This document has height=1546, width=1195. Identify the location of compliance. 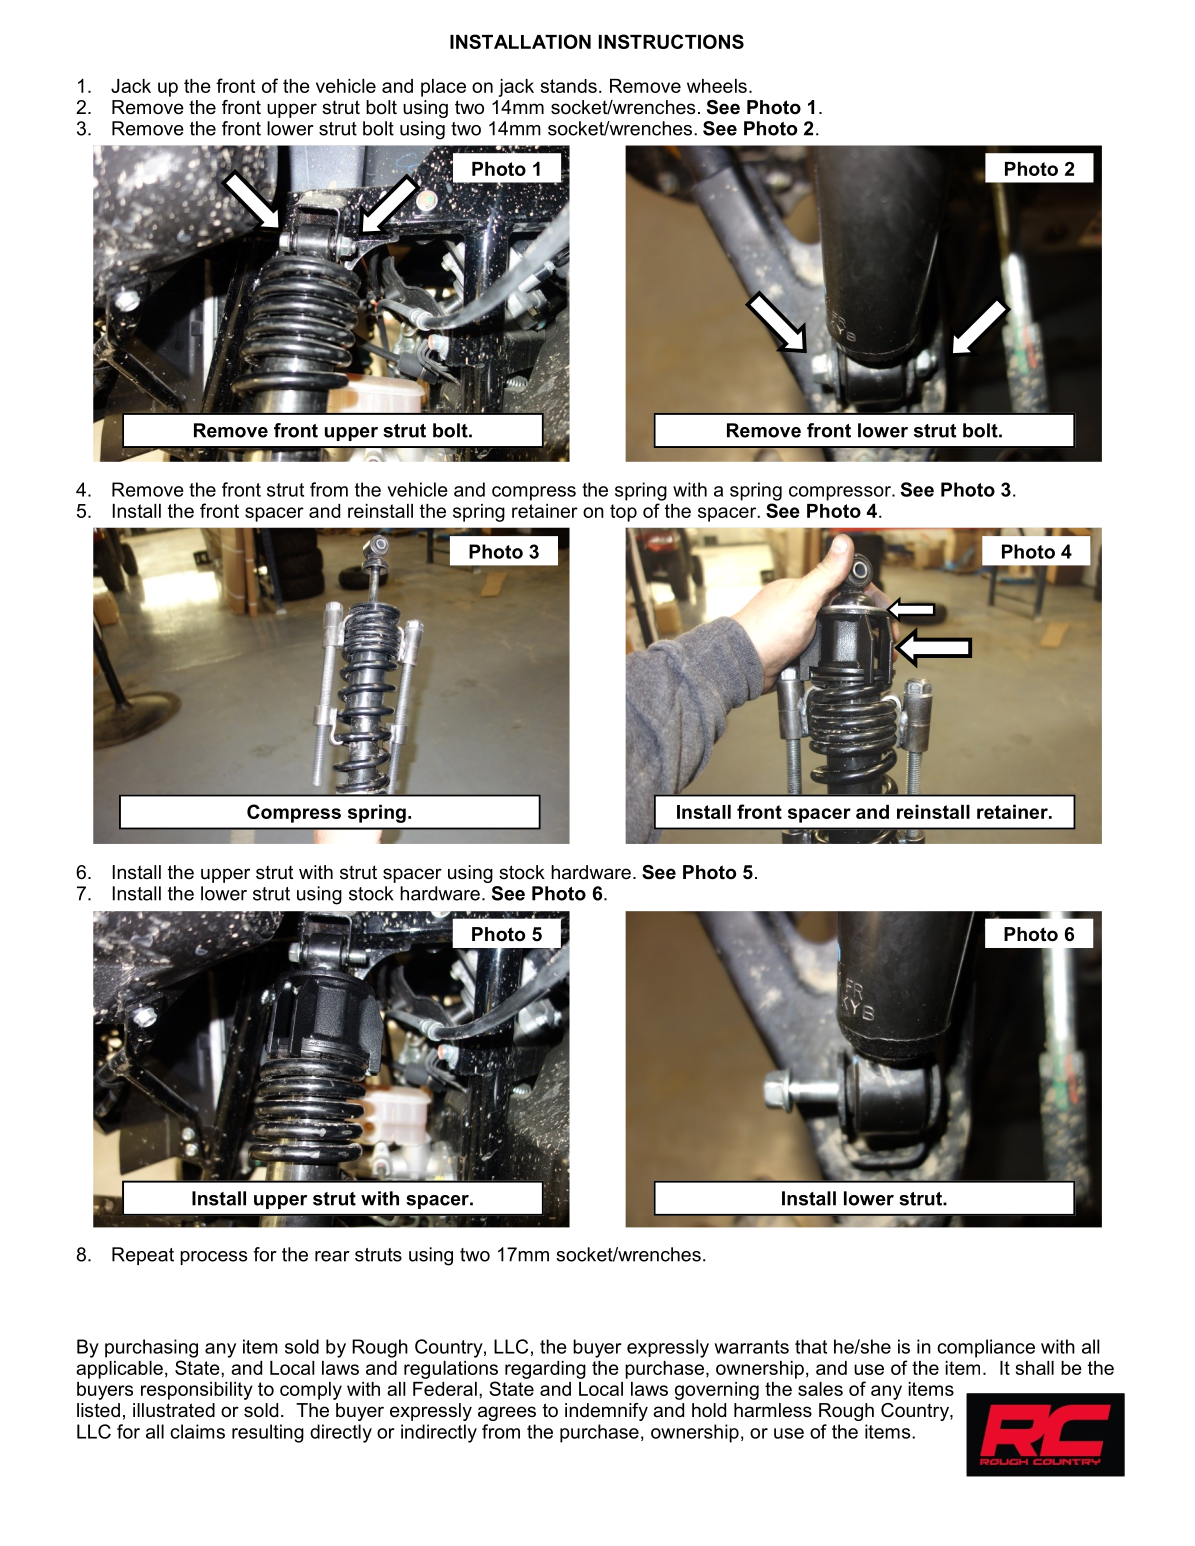
(986, 1348).
